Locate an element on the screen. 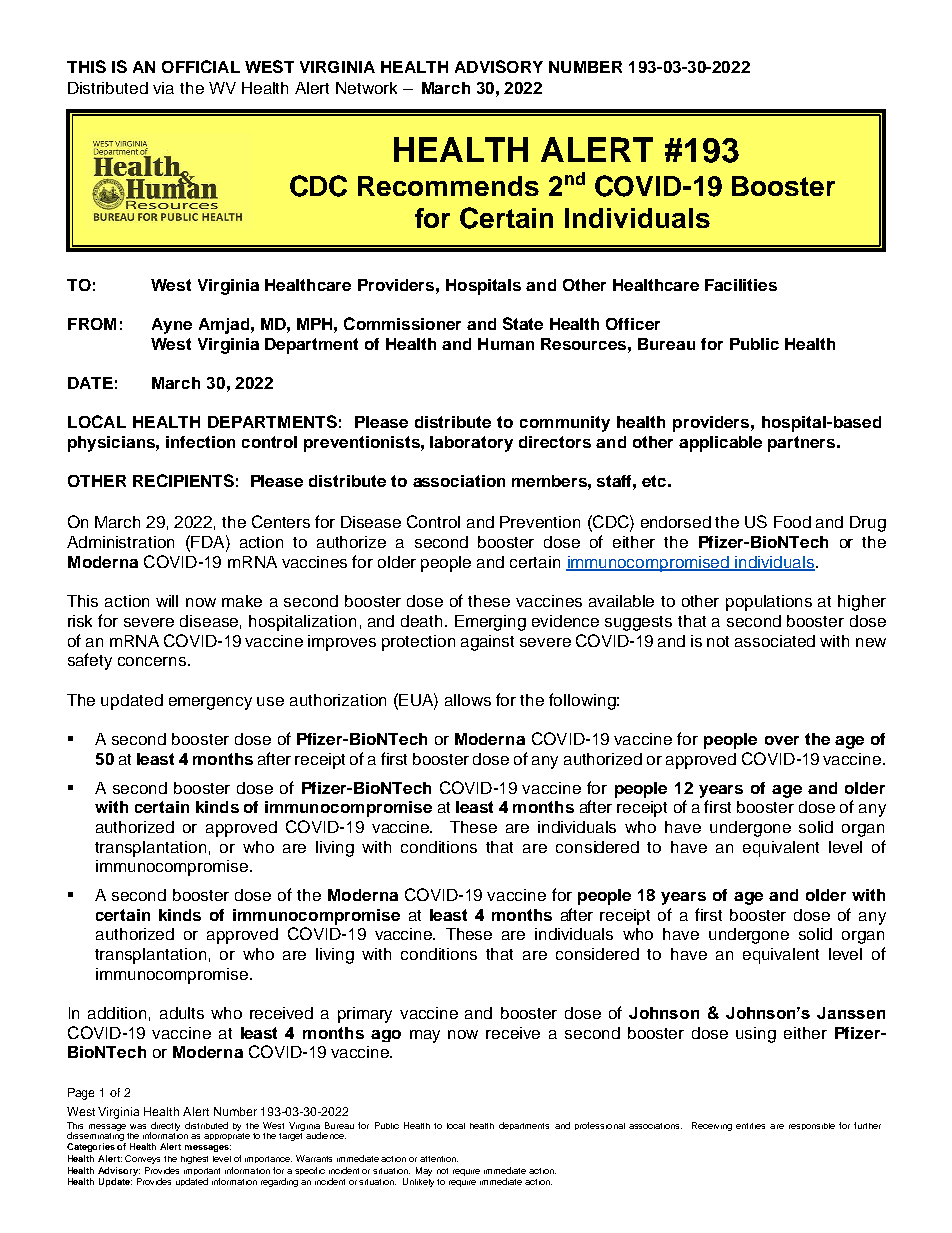 The image size is (952, 1233). emergency is located at coordinates (210, 703).
